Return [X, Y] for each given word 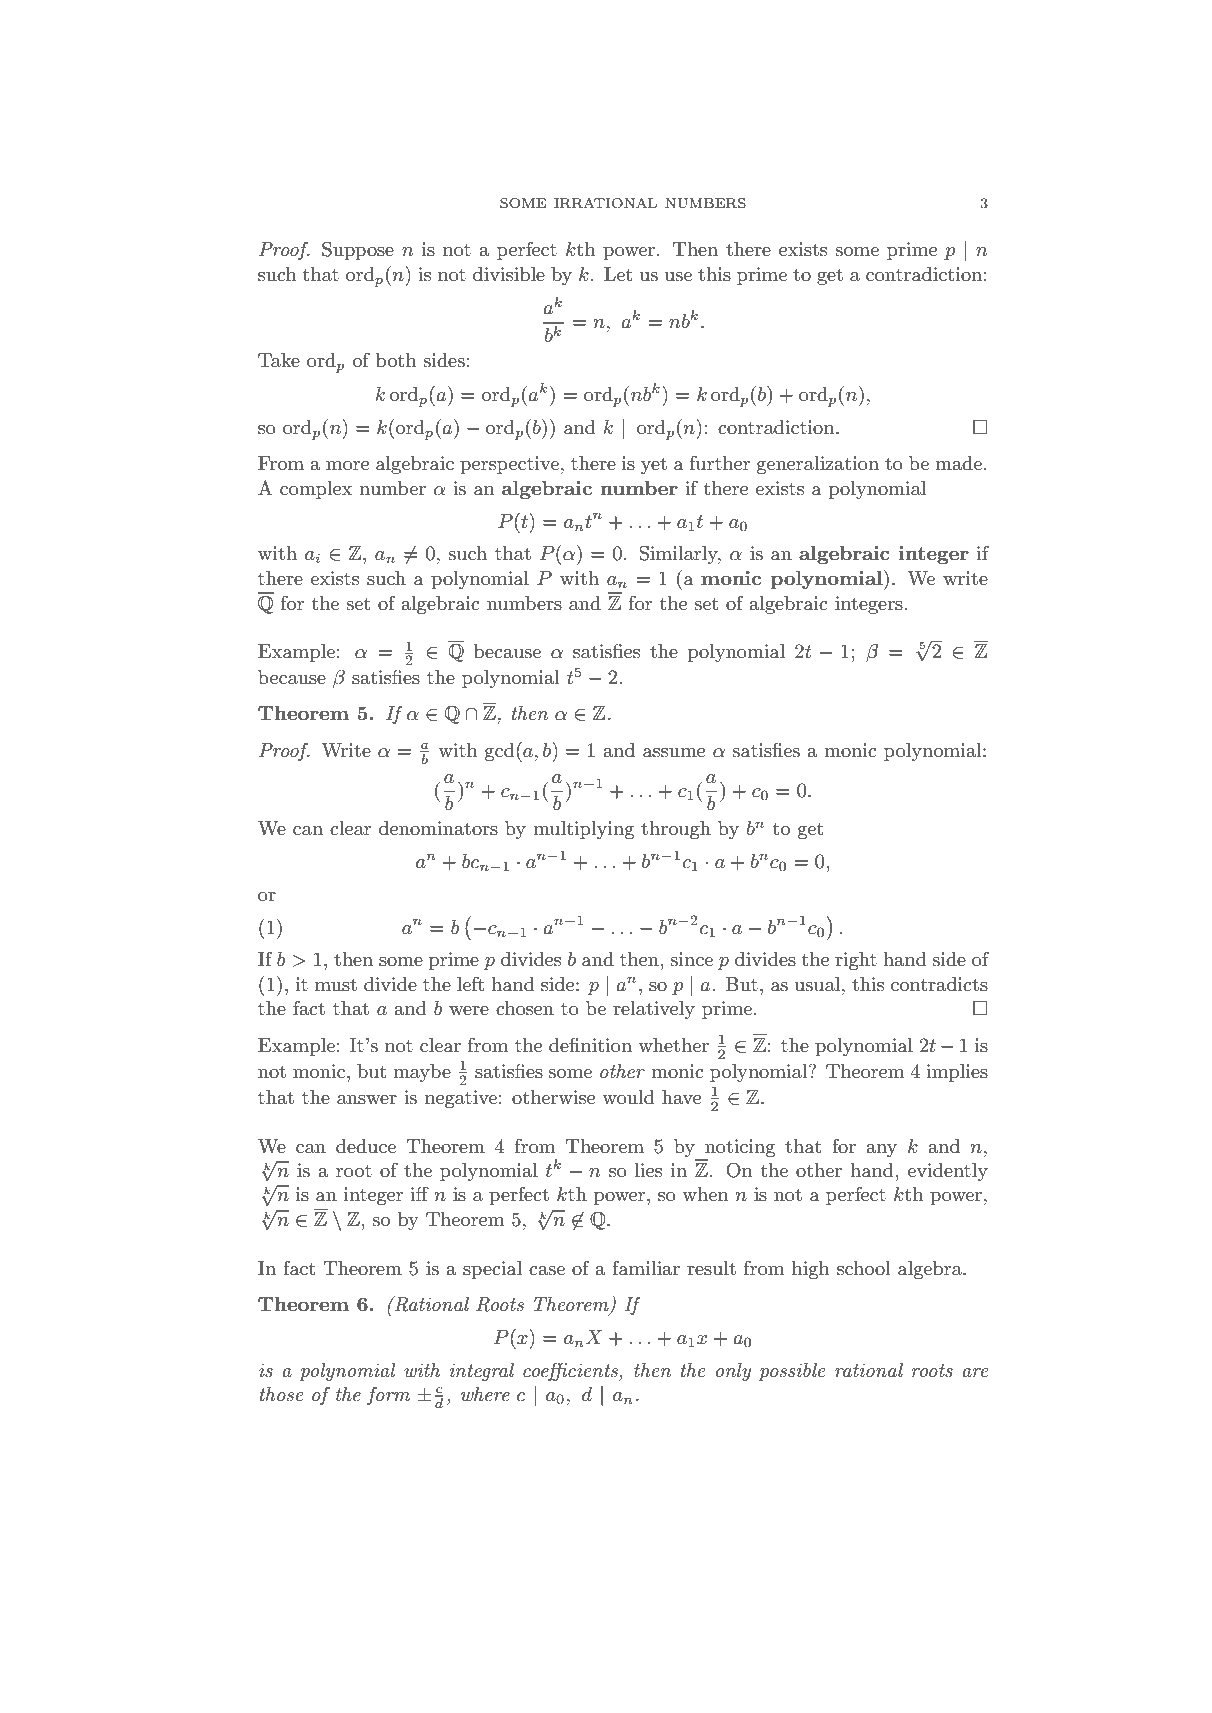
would [628, 1097]
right [856, 961]
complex [316, 490]
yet [654, 465]
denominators [438, 828]
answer [367, 1100]
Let [618, 274]
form [388, 1395]
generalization [818, 465]
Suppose [358, 250]
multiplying [584, 830]
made [958, 463]
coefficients [571, 1371]
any [882, 1150]
